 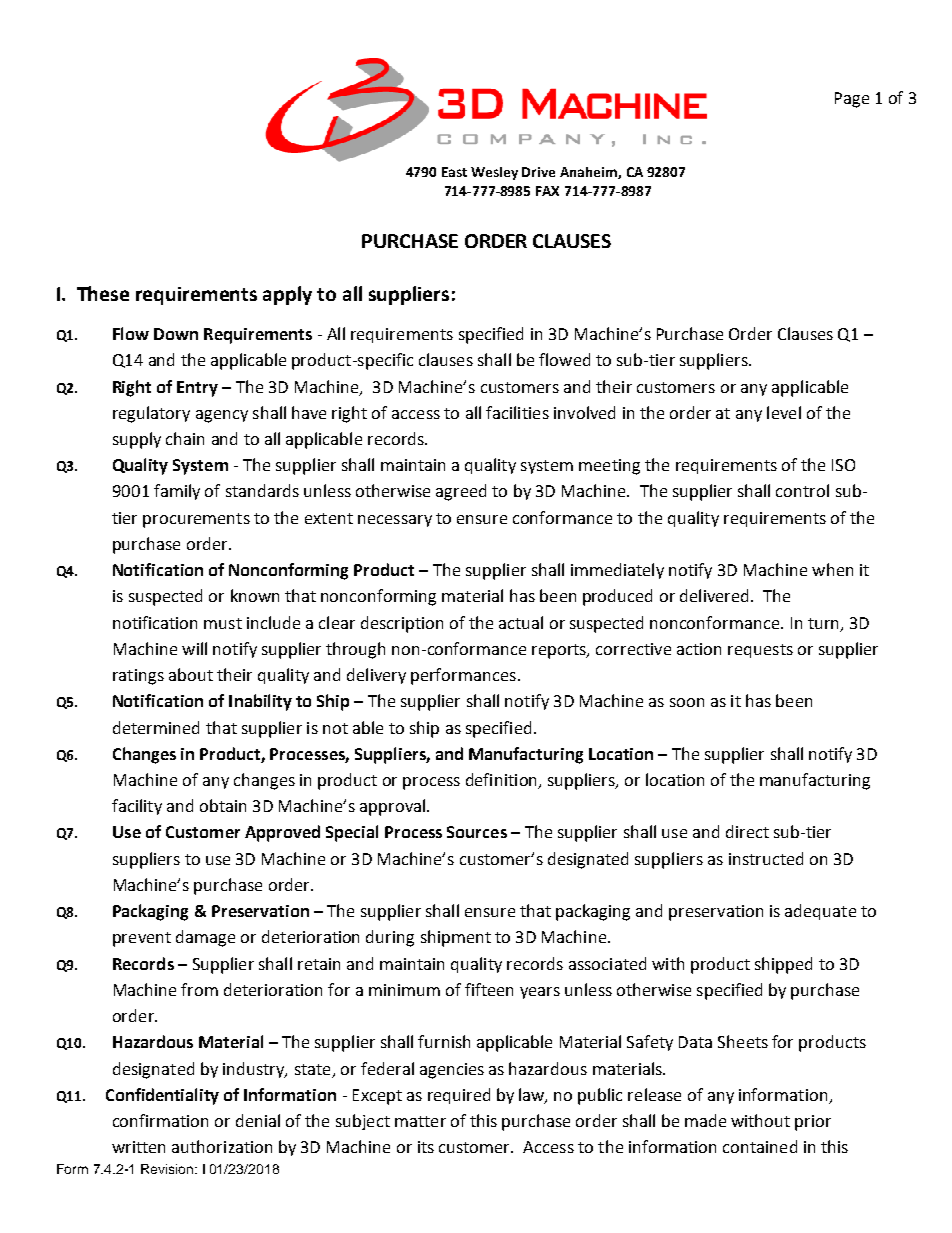 I want to click on Page, so click(x=852, y=100).
